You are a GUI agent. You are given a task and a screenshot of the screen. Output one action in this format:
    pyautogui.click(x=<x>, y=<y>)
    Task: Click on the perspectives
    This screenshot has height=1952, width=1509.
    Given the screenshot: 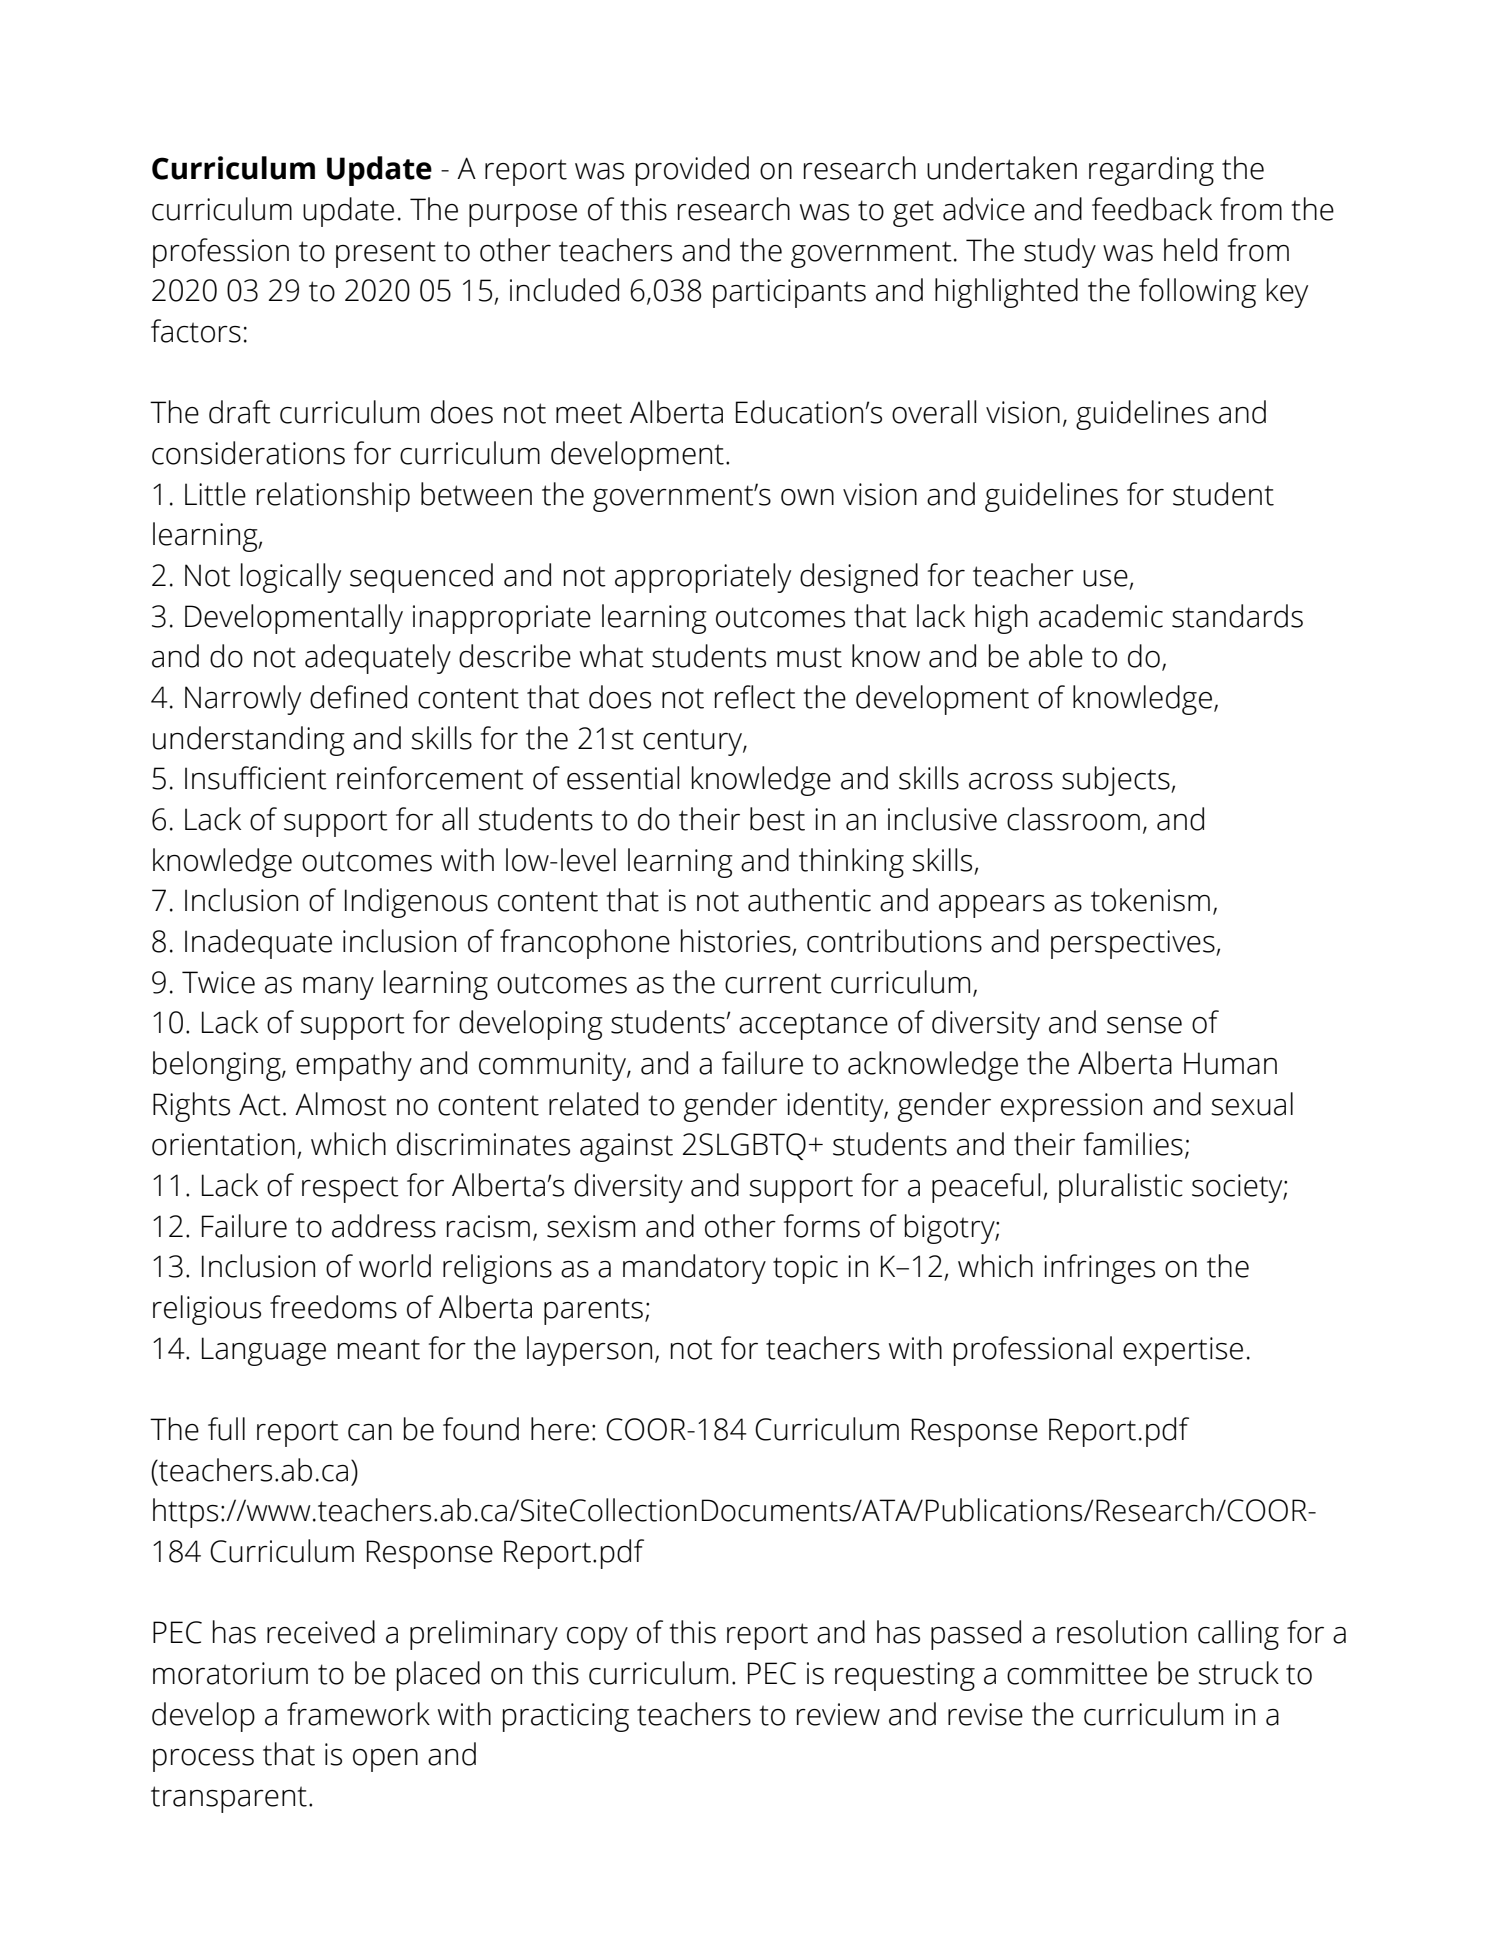 What is the action you would take?
    pyautogui.click(x=1134, y=944)
